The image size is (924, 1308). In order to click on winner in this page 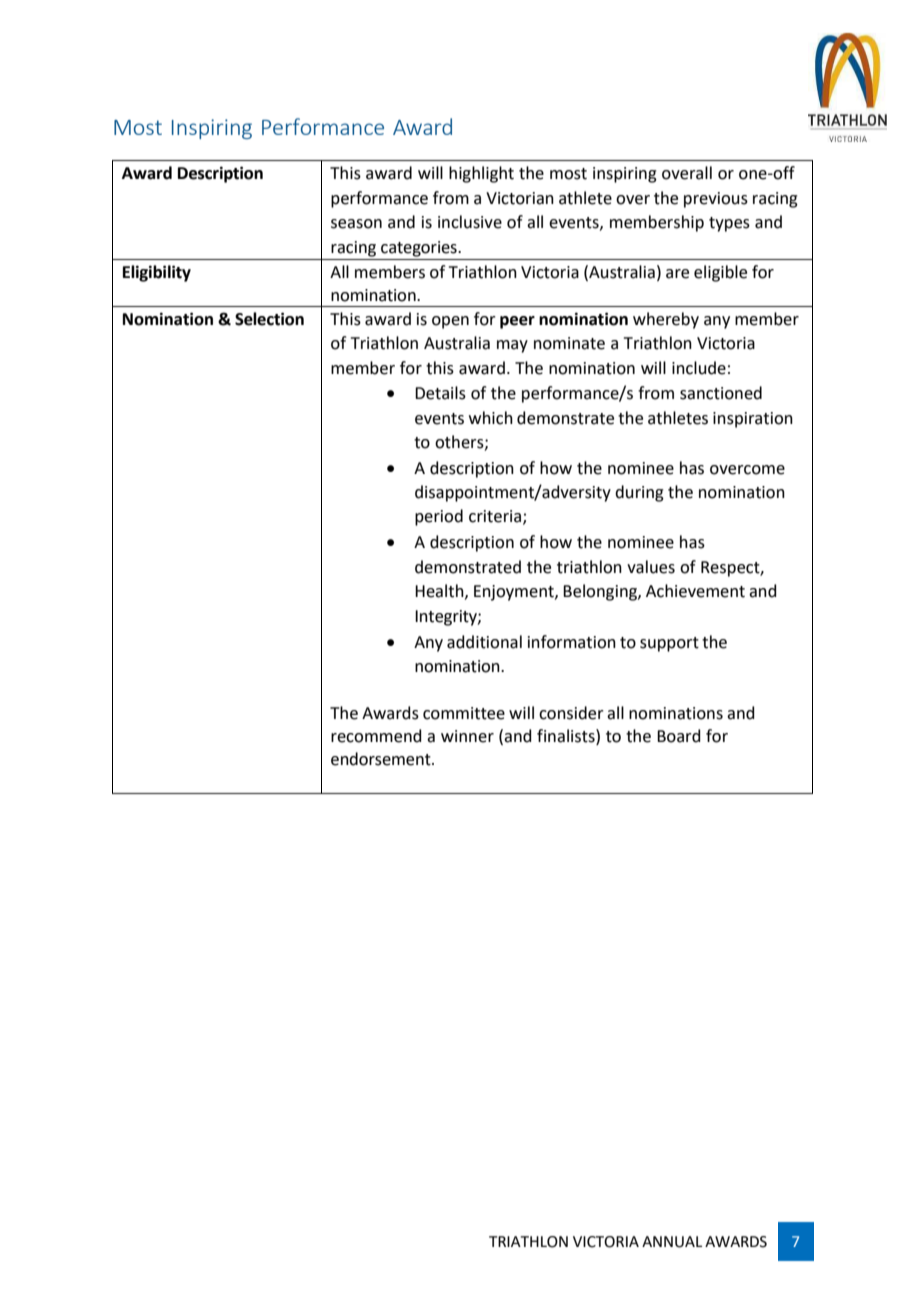, I will do `click(467, 736)`.
